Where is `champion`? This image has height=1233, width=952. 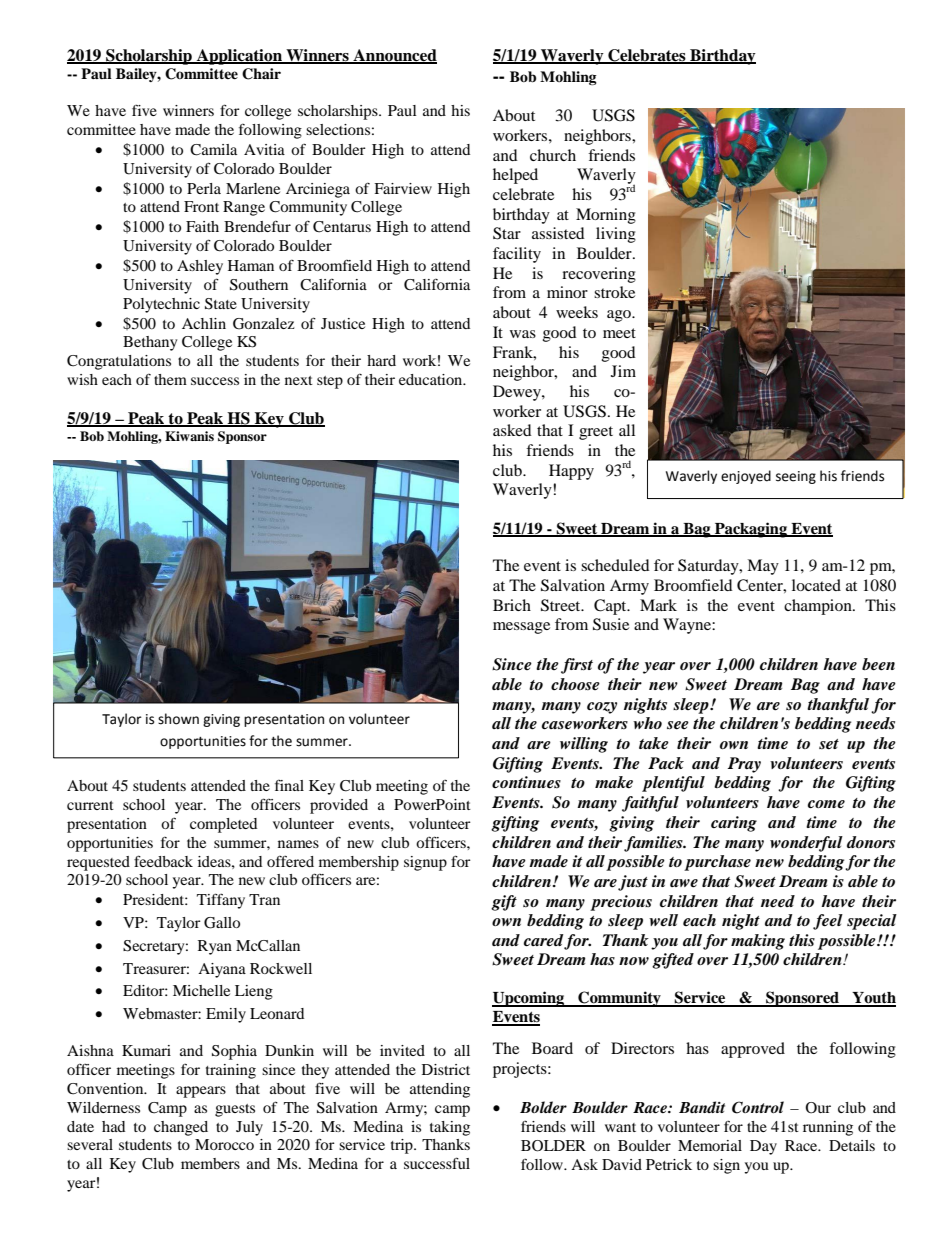 champion is located at coordinates (819, 607).
